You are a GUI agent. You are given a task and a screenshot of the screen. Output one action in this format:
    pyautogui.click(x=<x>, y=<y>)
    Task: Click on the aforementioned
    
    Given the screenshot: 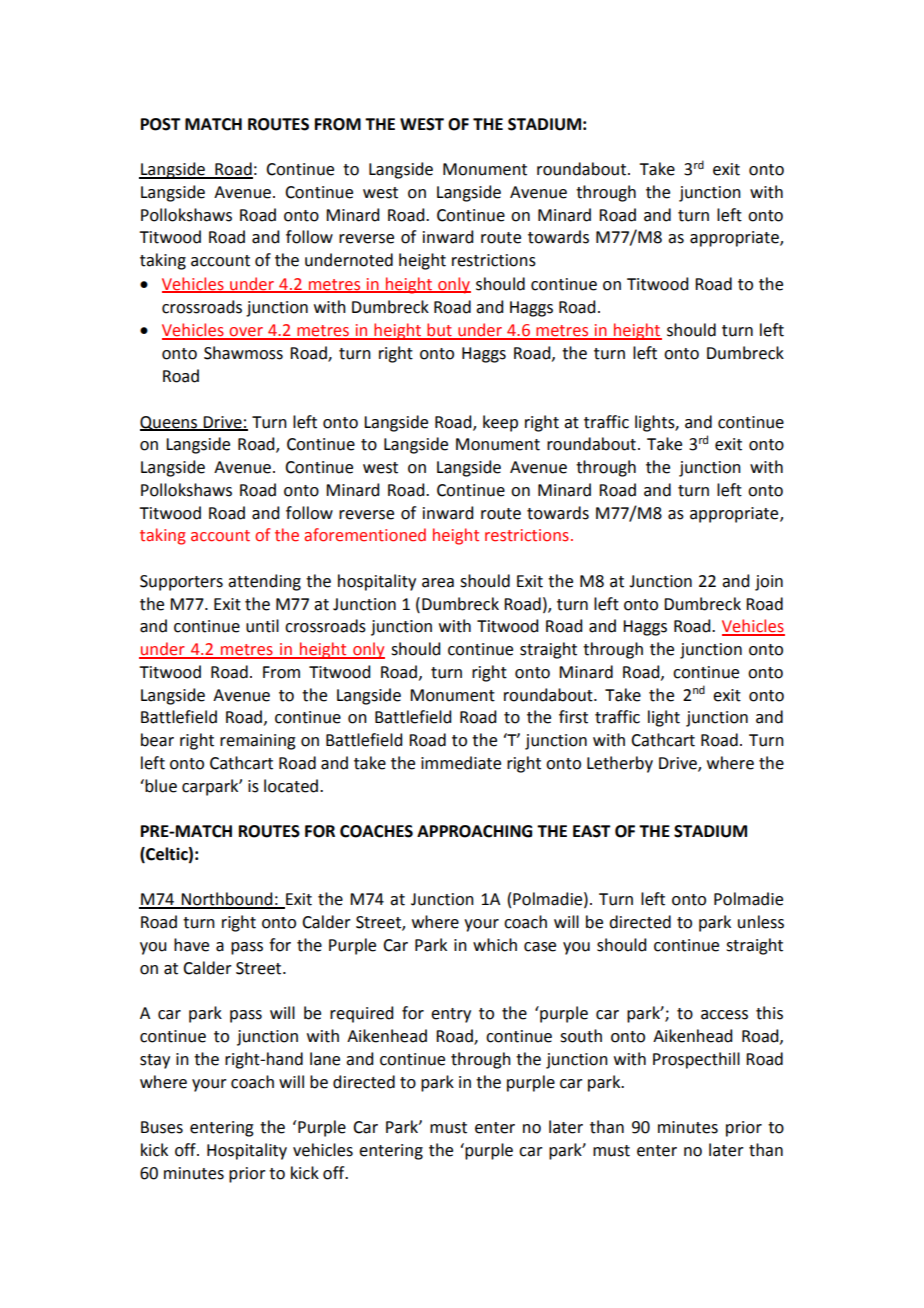 What is the action you would take?
    pyautogui.click(x=365, y=535)
